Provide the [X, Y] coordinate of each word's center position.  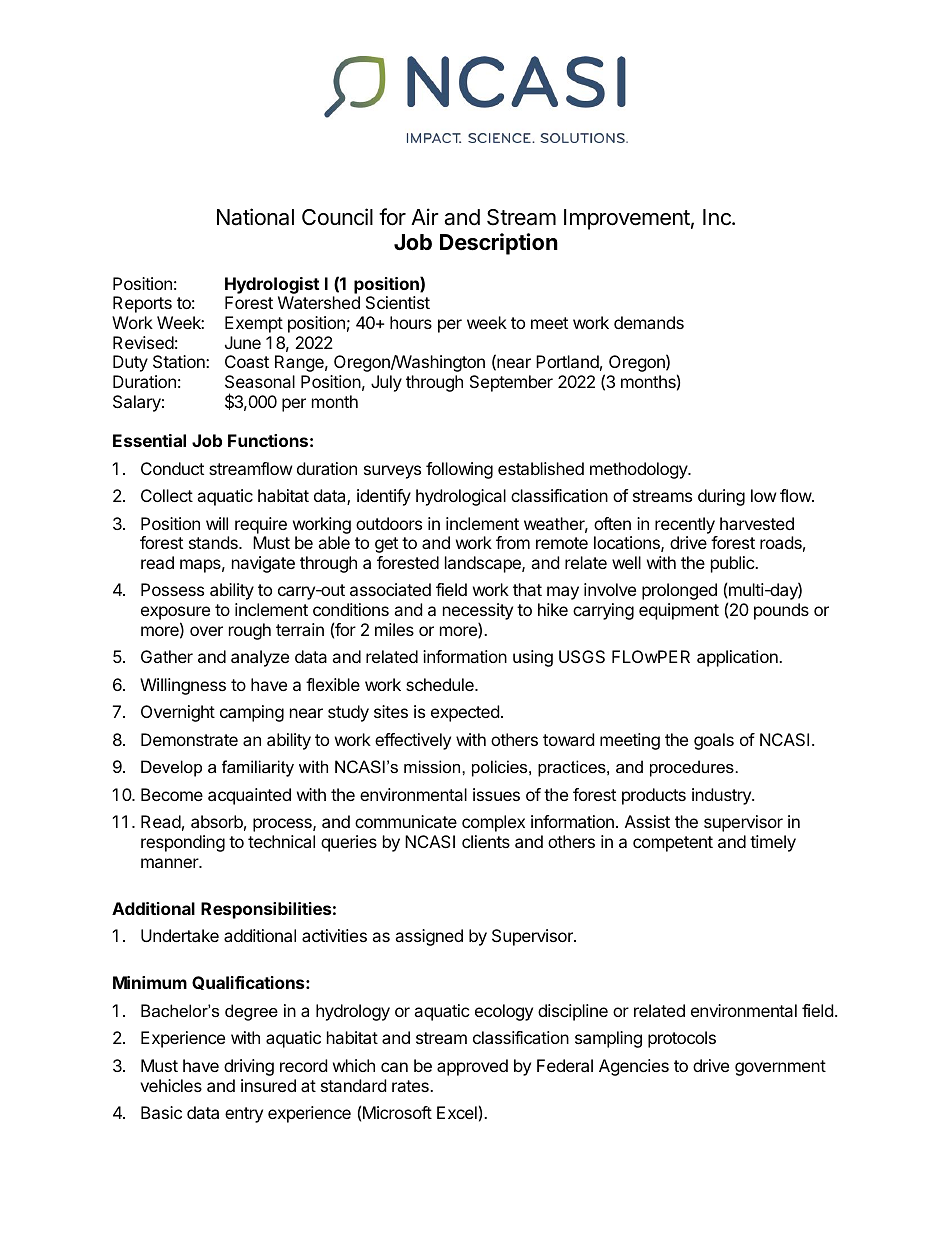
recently [685, 525]
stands [214, 542]
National [255, 217]
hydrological [461, 497]
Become [172, 794]
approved [472, 1067]
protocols [682, 1039]
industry [722, 796]
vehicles [171, 1085]
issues [496, 794]
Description [499, 244]
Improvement [627, 219]
